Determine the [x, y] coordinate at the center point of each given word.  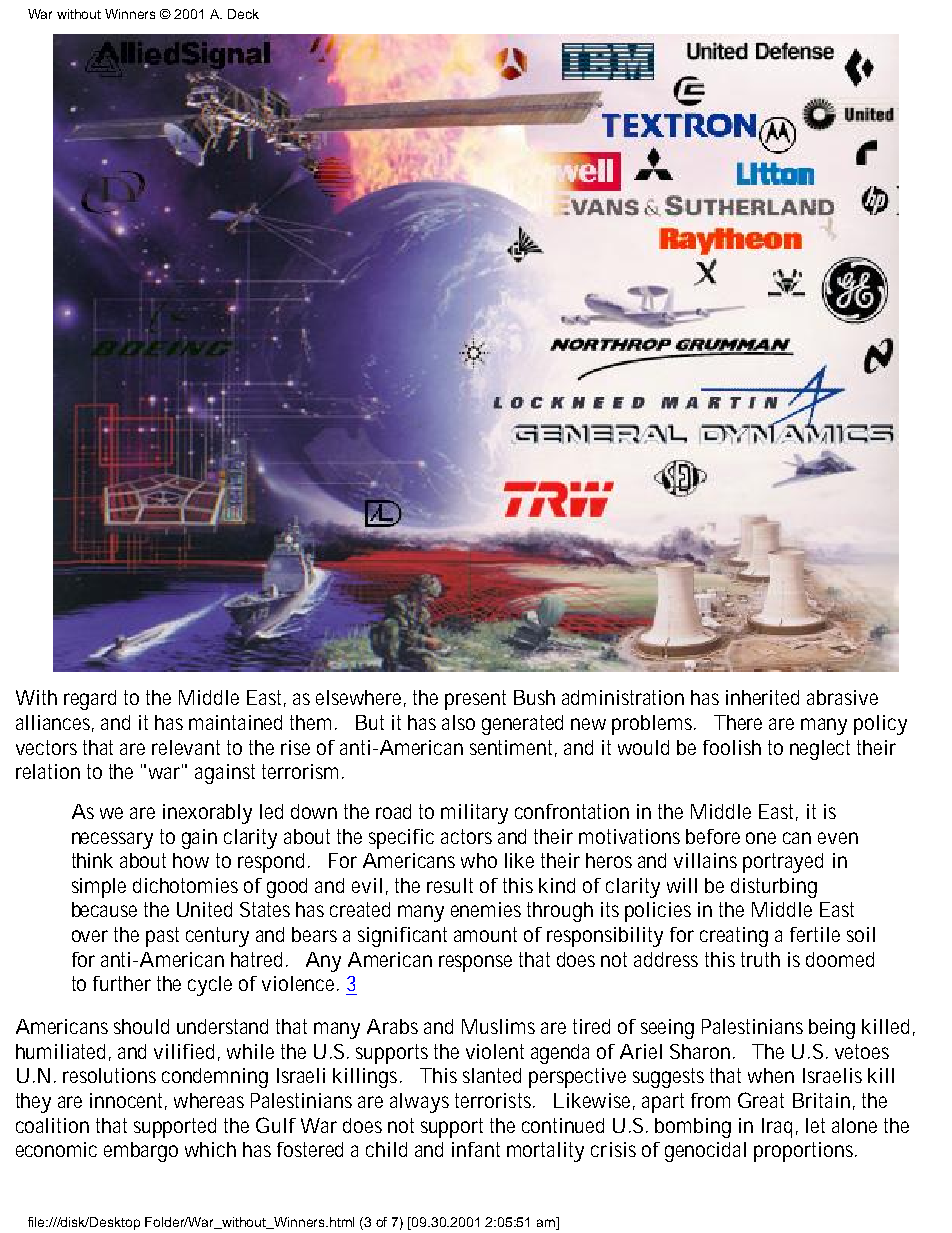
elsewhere [361, 698]
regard [90, 700]
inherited [762, 697]
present [475, 700]
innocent [128, 1101]
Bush [534, 697]
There [738, 722]
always [419, 1103]
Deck [243, 14]
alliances [55, 723]
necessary [112, 840]
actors [466, 836]
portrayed [783, 863]
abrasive [842, 697]
